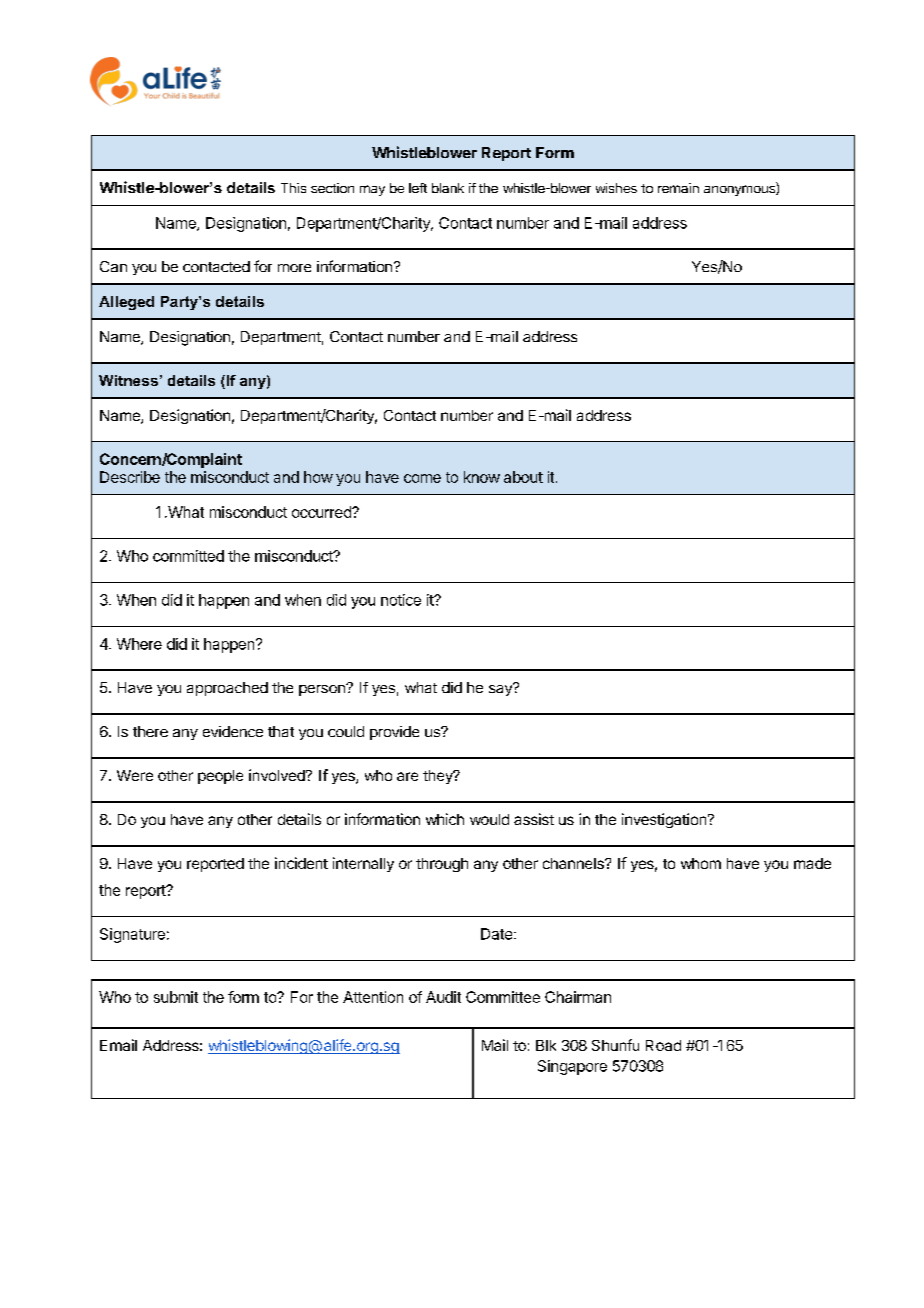 The image size is (924, 1308). What do you see at coordinates (293, 188) in the screenshot?
I see `This` at bounding box center [293, 188].
